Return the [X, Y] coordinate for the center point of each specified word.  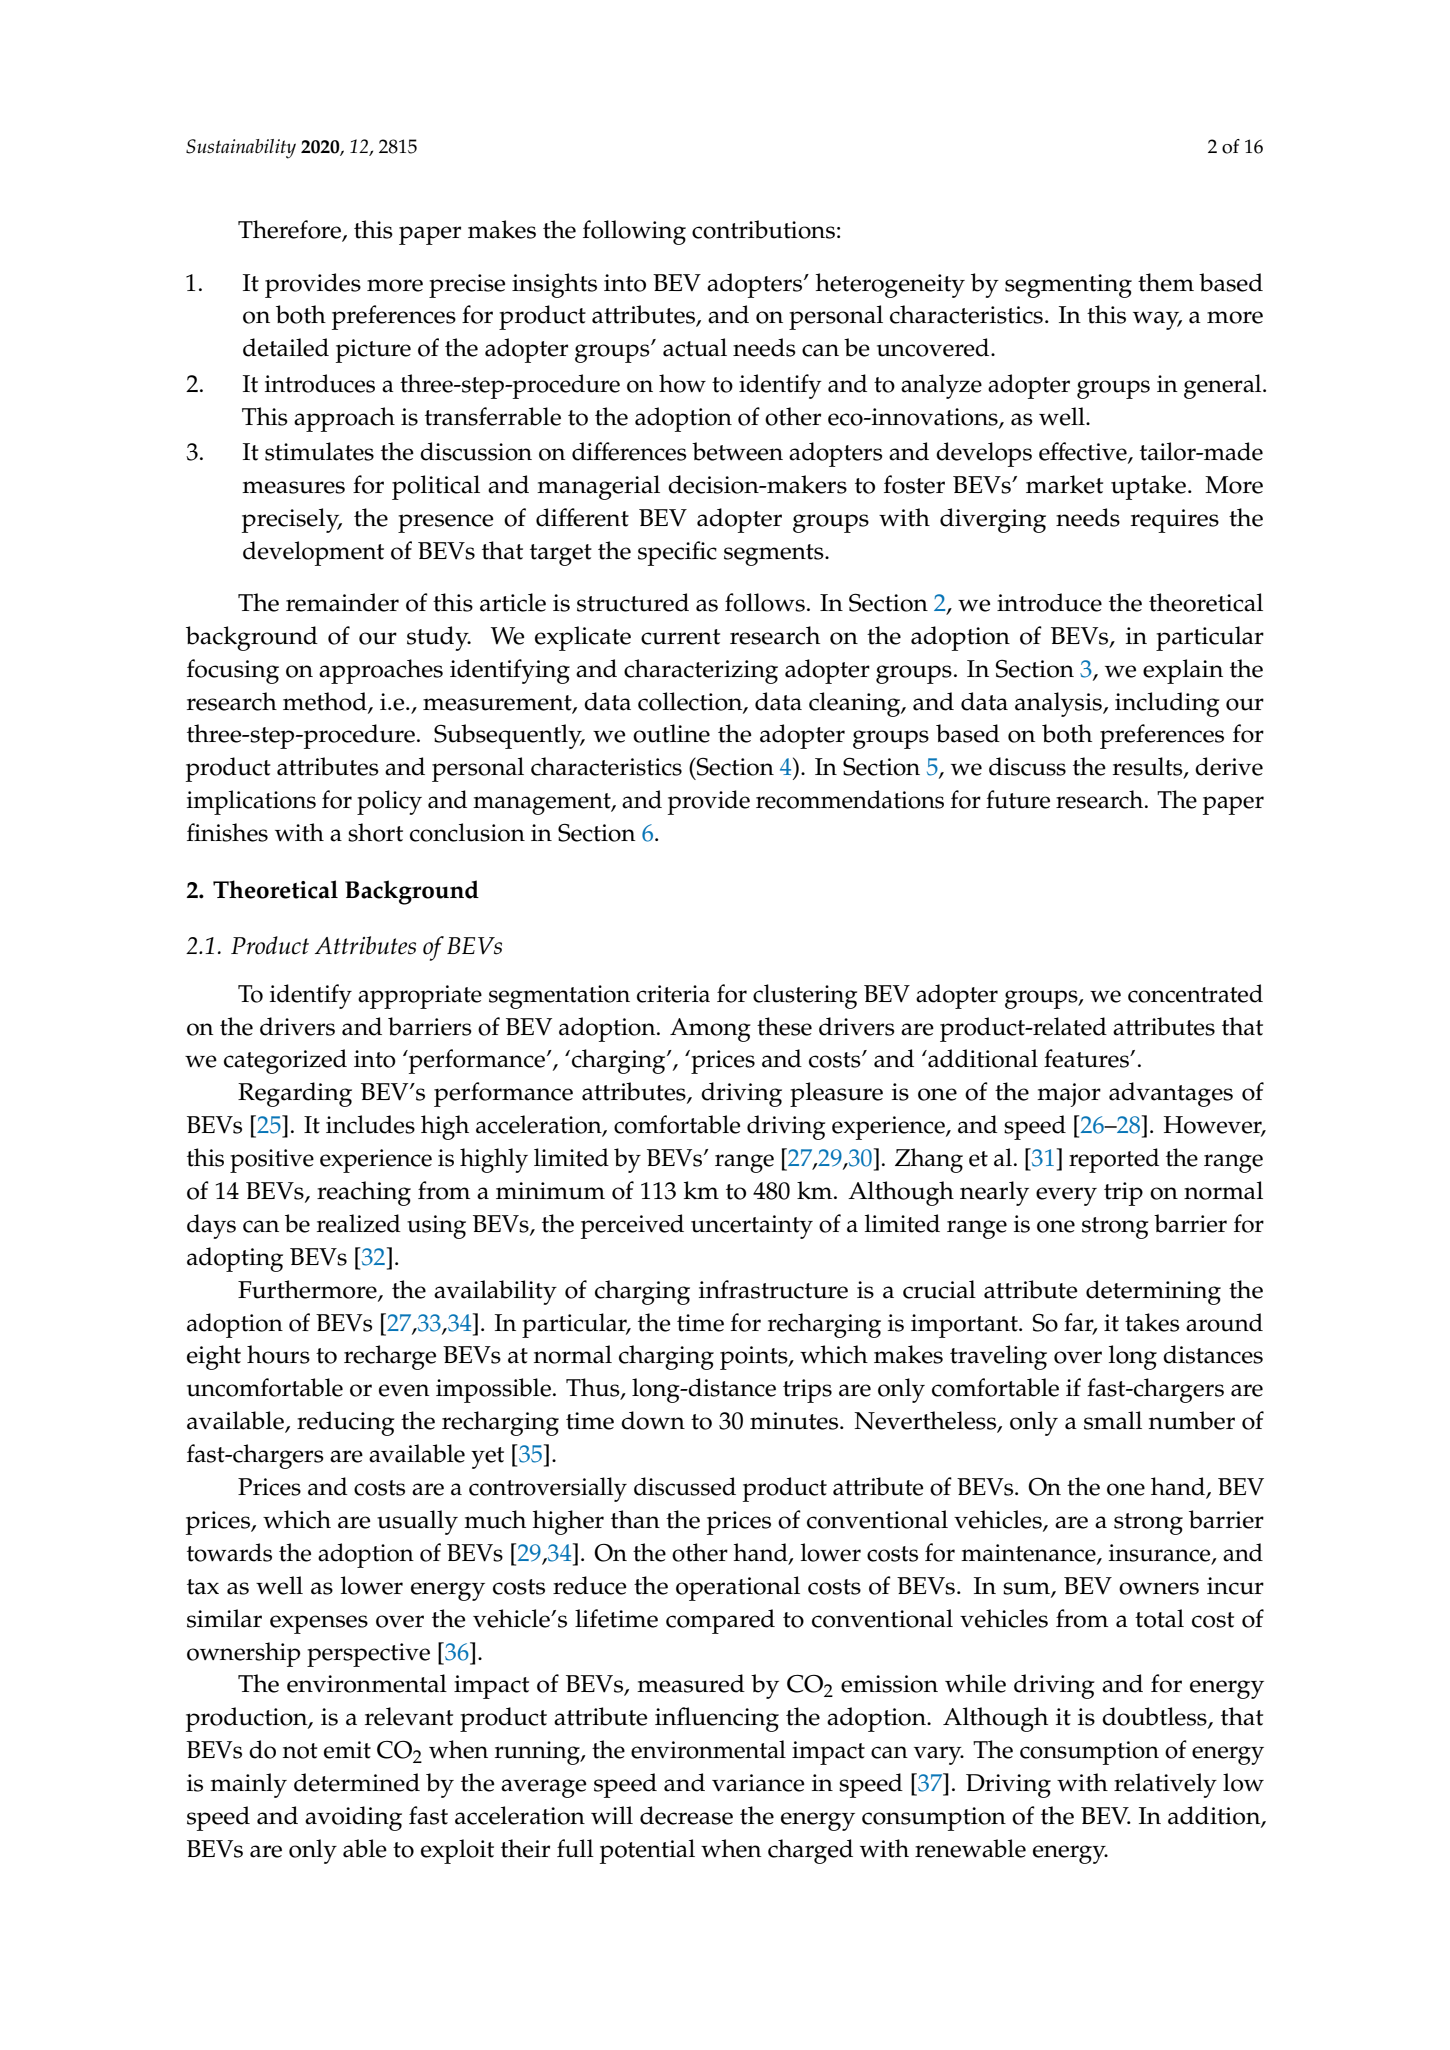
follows [765, 602]
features [1087, 1058]
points [755, 1358]
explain [1183, 671]
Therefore [290, 230]
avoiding [353, 1818]
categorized [285, 1061]
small [1113, 1420]
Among [710, 1030]
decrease [686, 1815]
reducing [346, 1423]
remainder [342, 602]
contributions [763, 229]
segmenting [1068, 286]
